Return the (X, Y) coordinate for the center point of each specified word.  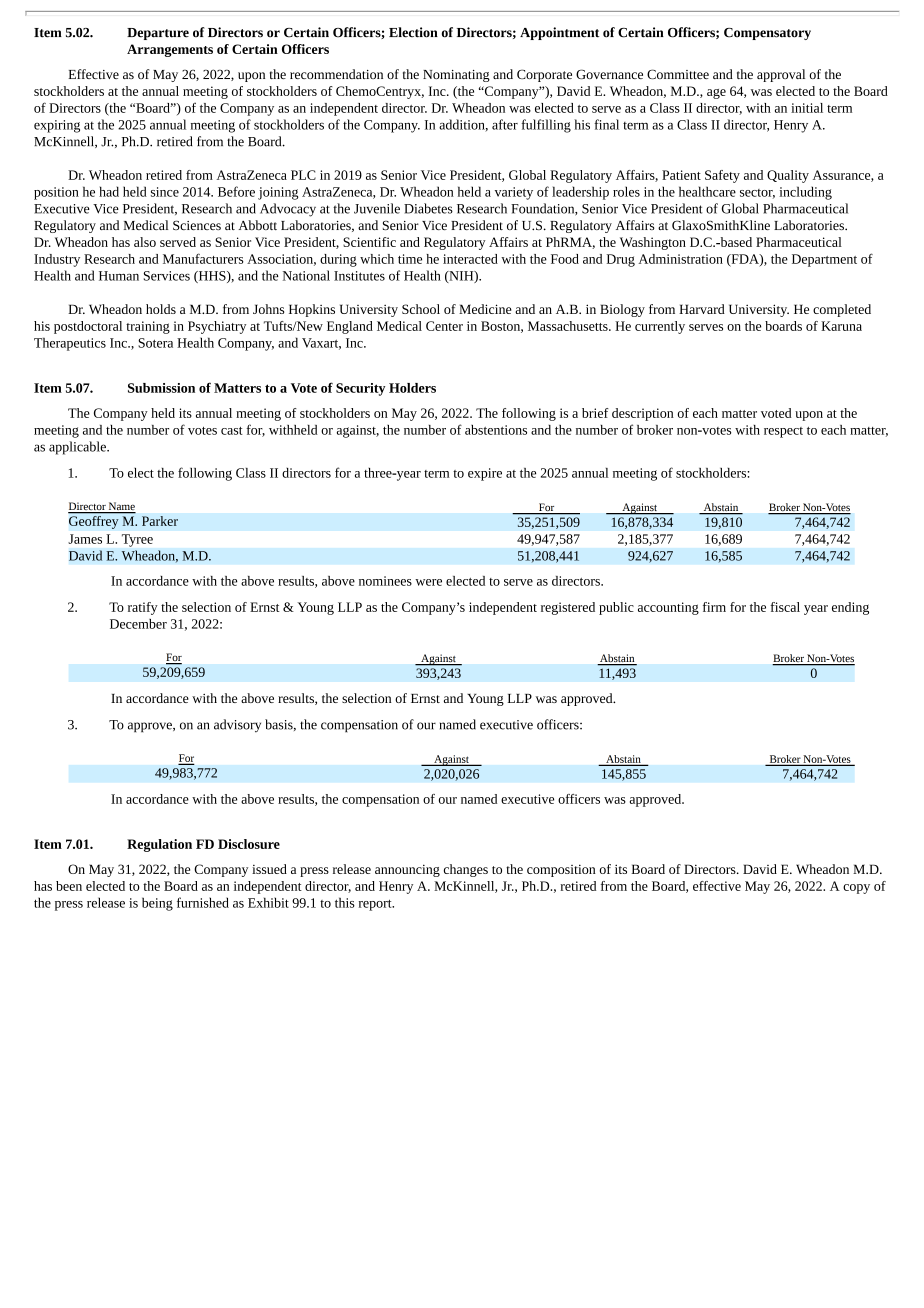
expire (485, 474)
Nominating (456, 76)
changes (466, 870)
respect (783, 432)
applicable (78, 448)
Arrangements (170, 50)
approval (781, 75)
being (157, 904)
